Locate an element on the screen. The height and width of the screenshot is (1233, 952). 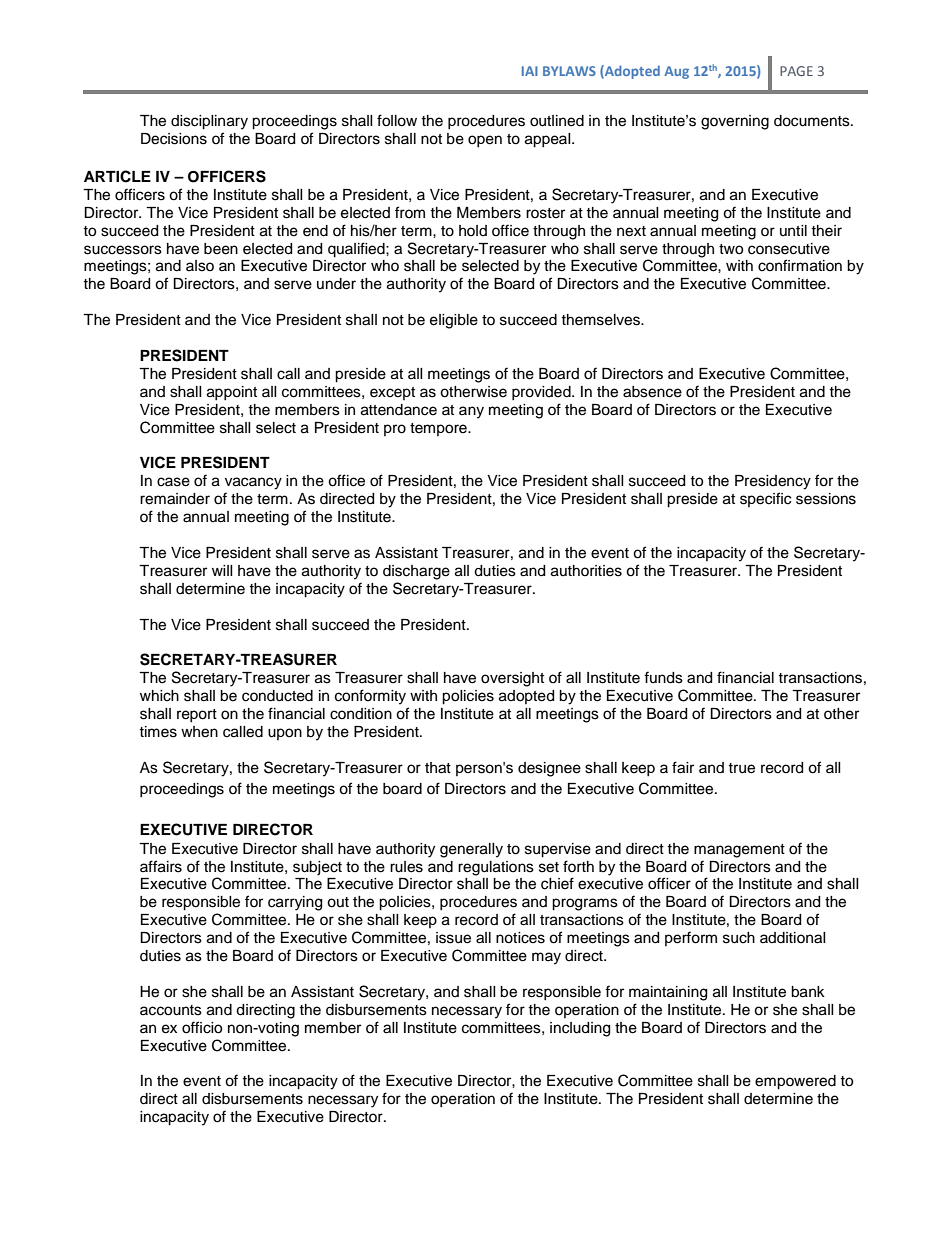
remainder is located at coordinates (175, 499).
